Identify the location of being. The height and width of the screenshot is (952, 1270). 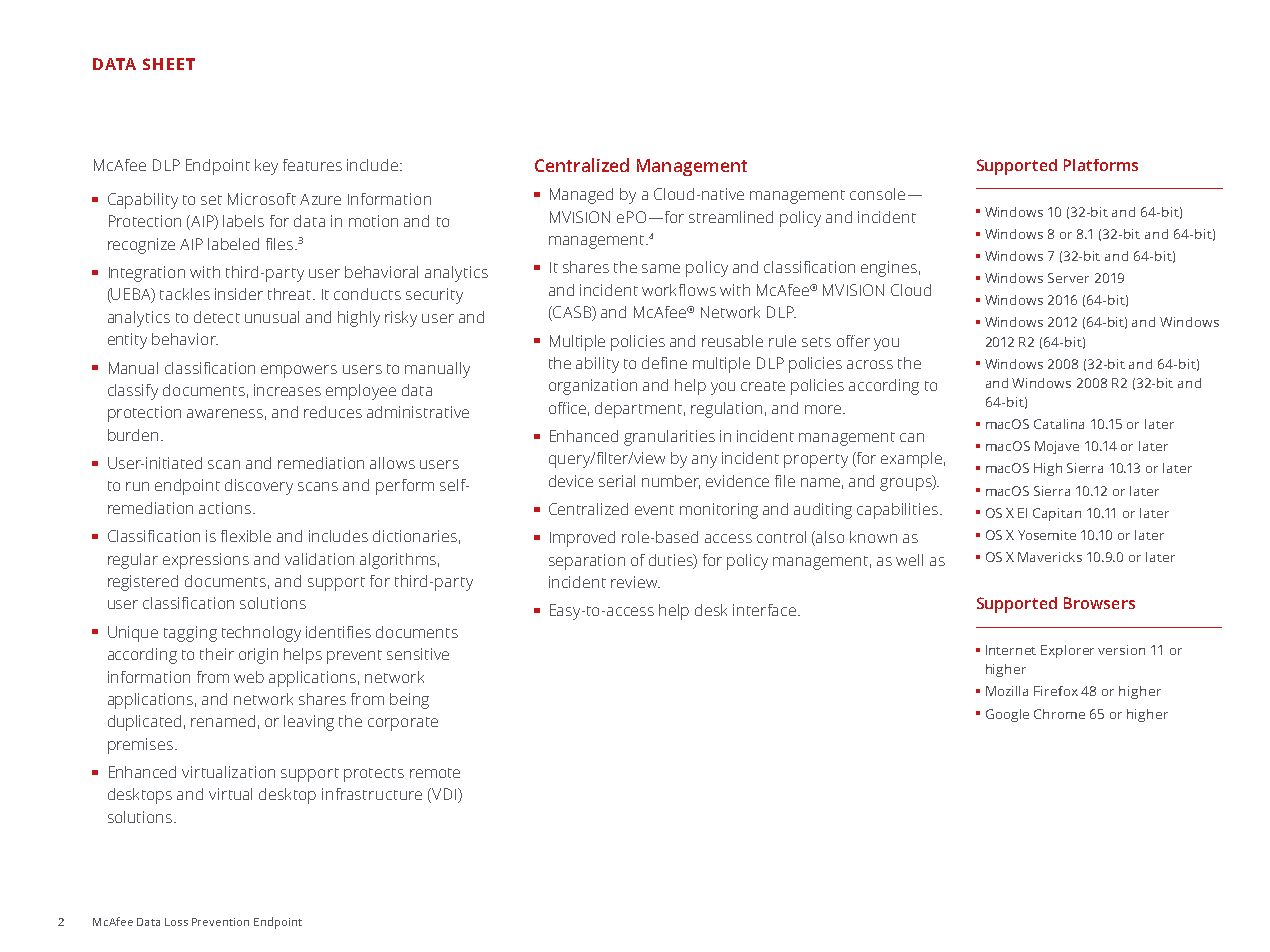
(409, 701).
